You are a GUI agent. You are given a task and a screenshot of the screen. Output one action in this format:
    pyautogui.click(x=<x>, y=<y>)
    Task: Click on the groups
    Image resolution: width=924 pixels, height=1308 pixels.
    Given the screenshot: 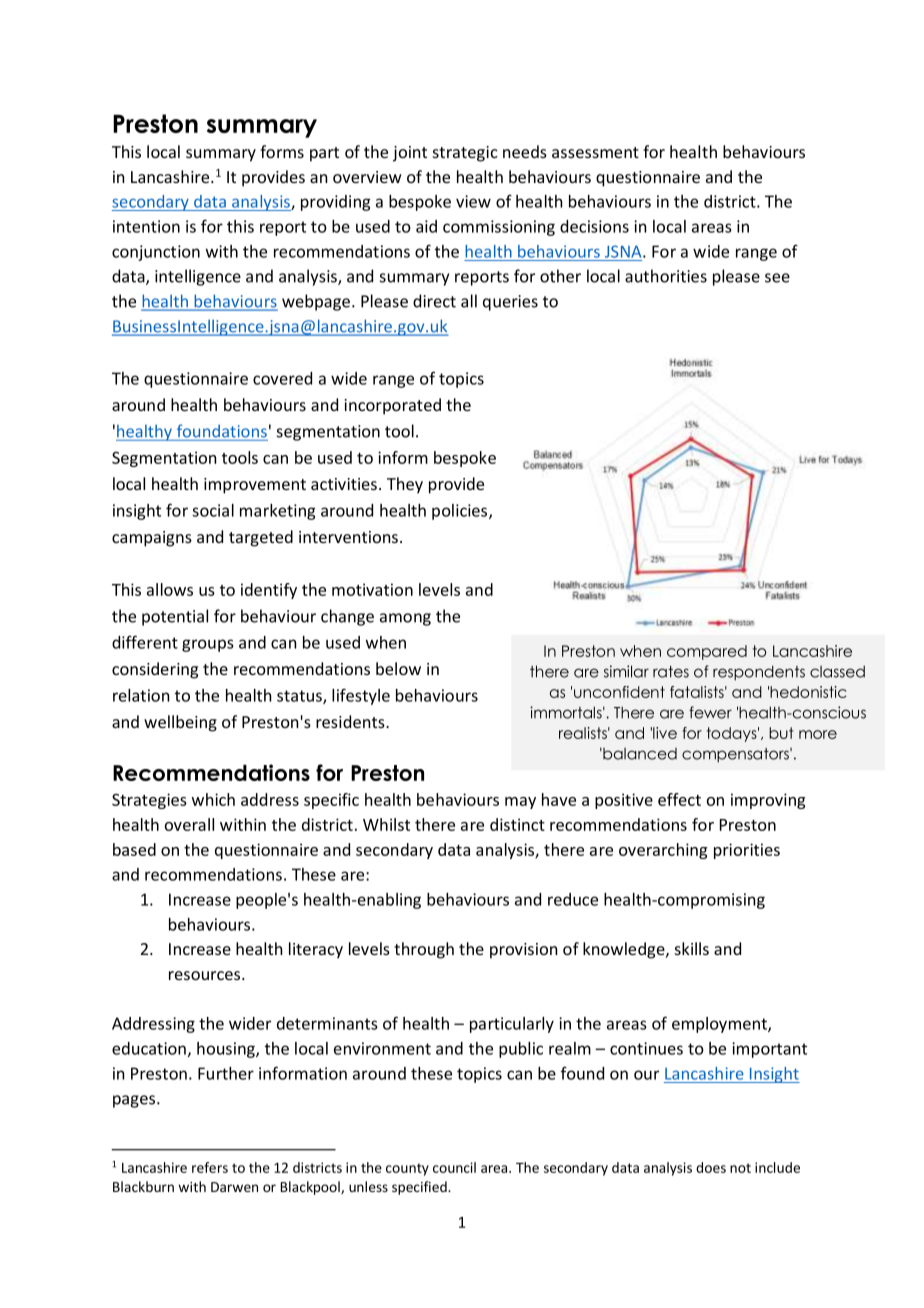 What is the action you would take?
    pyautogui.click(x=208, y=645)
